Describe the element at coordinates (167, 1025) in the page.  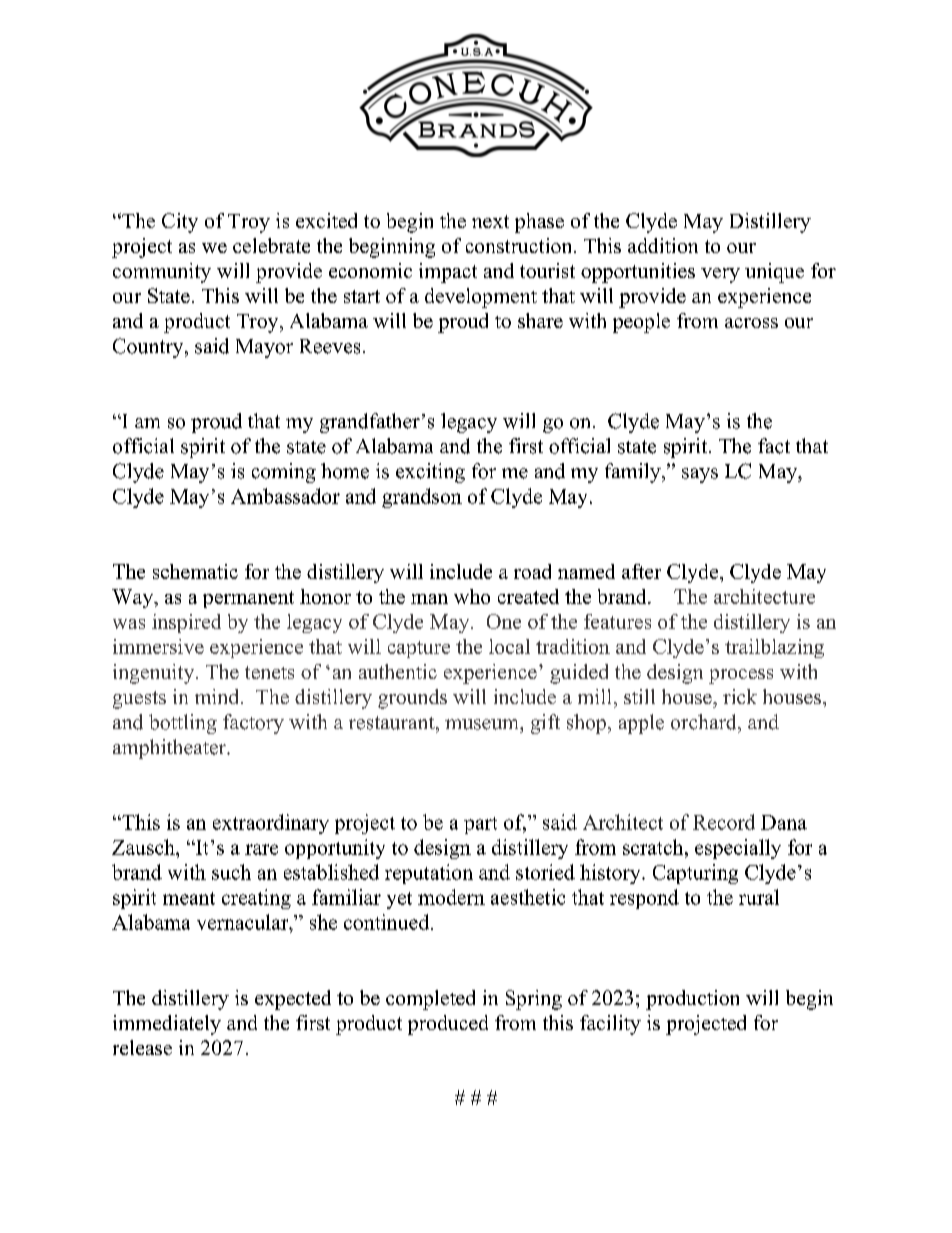
I see `immediately` at that location.
